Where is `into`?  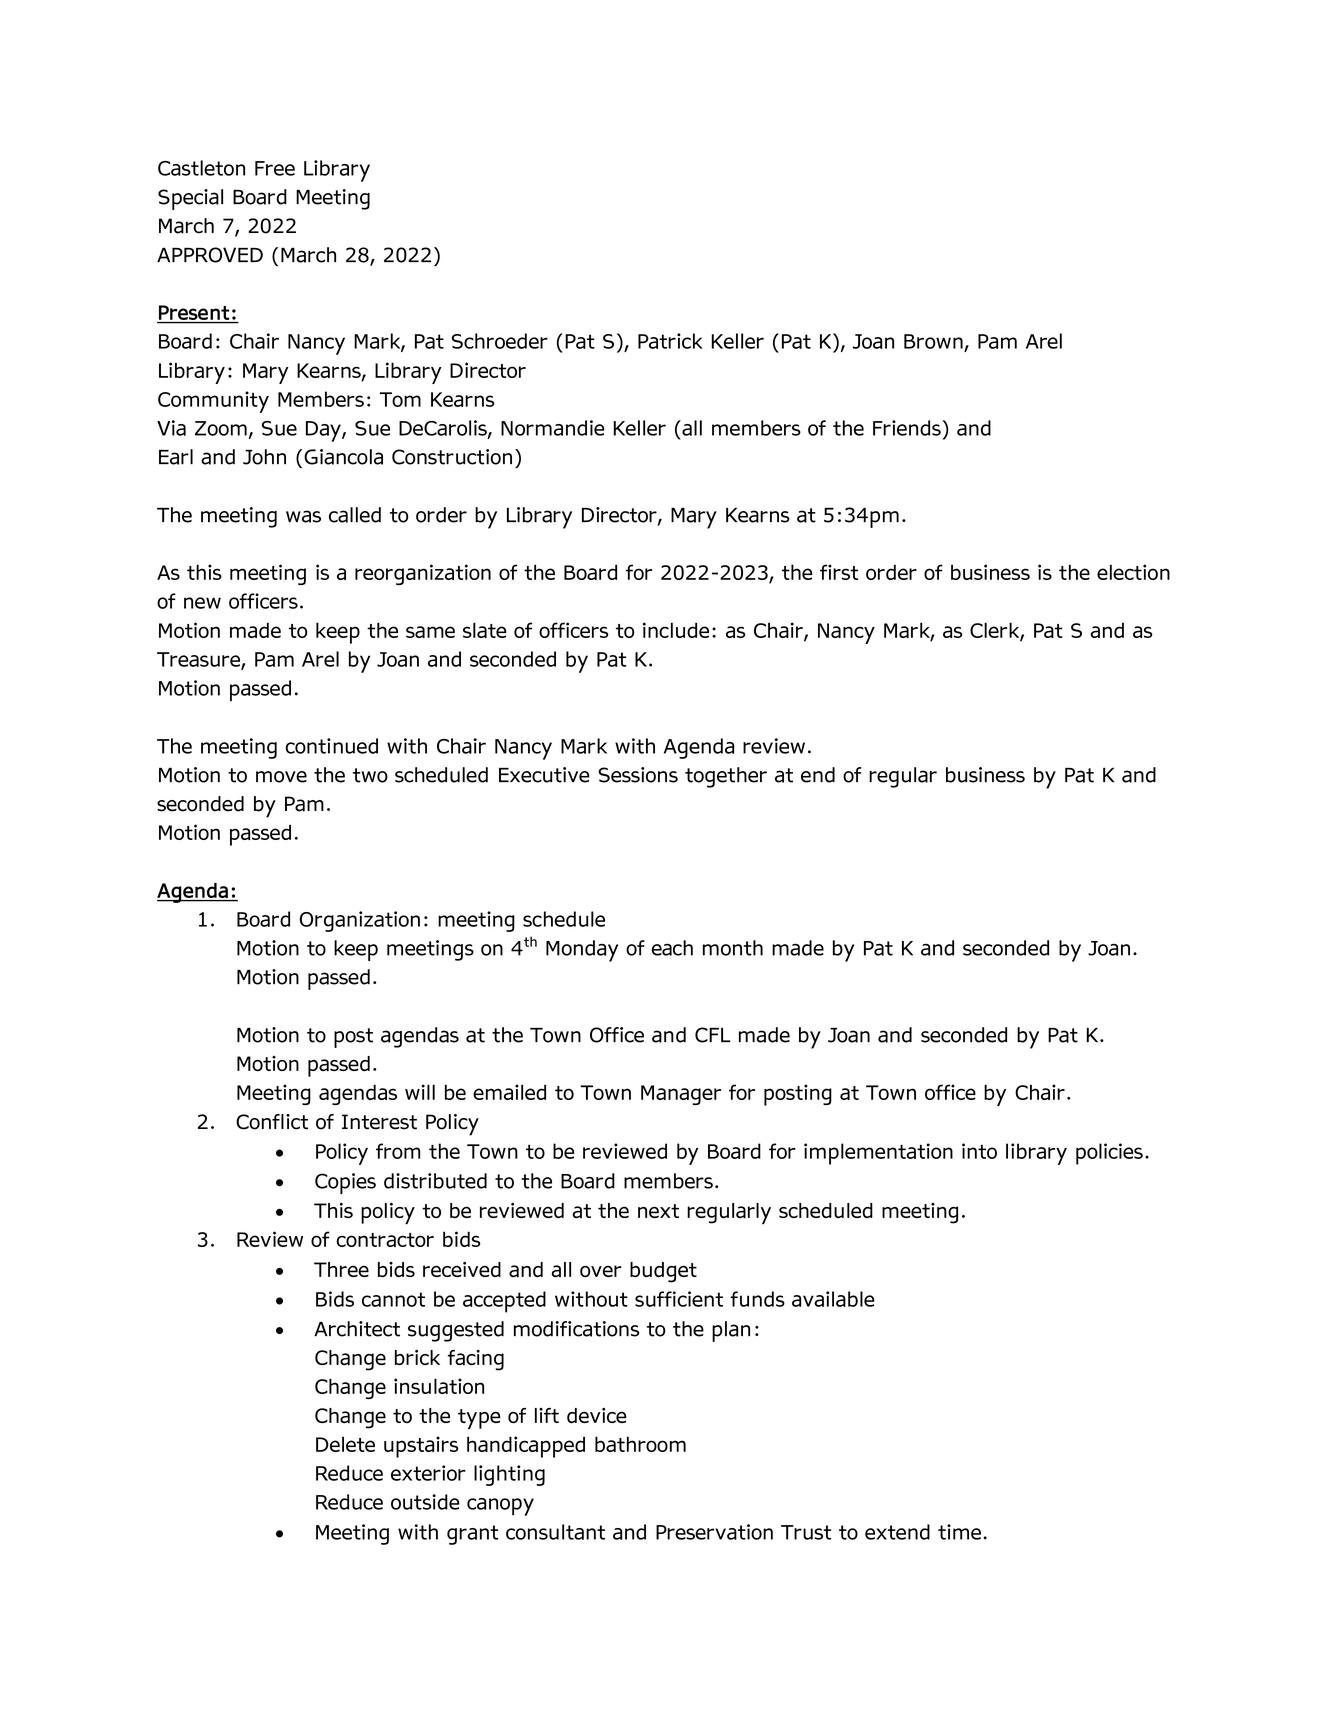 into is located at coordinates (979, 1151).
